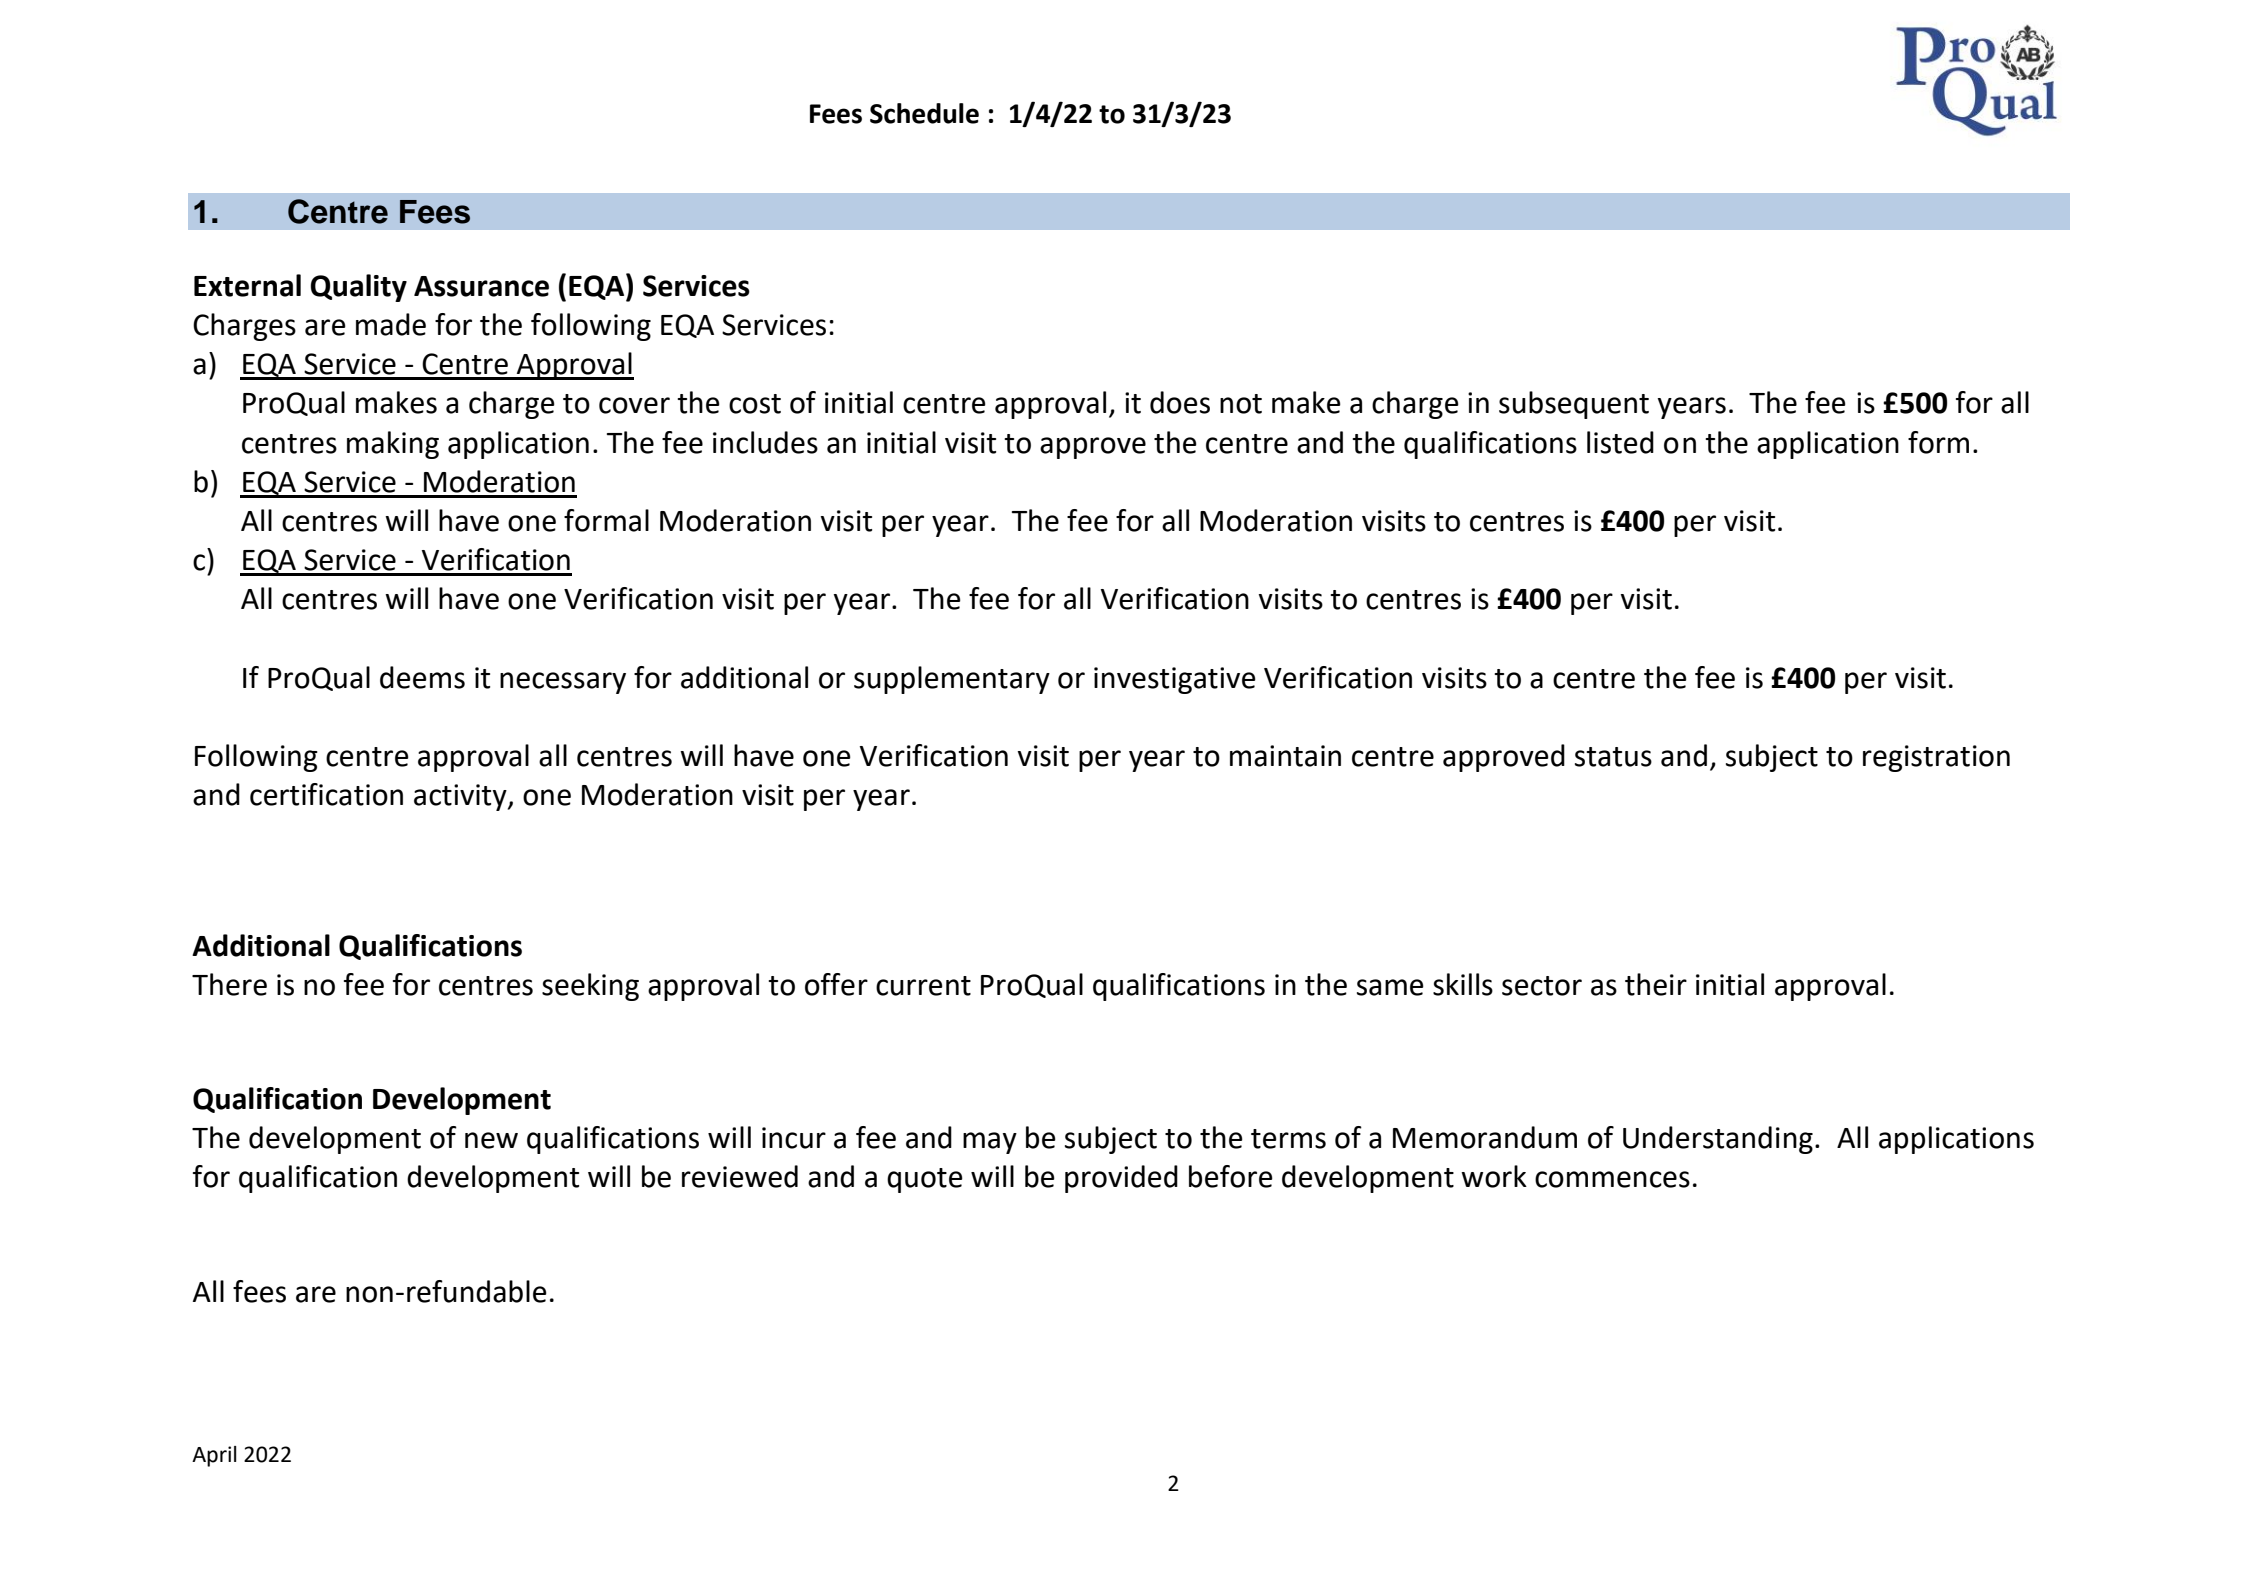 The width and height of the image is (2251, 1592). What do you see at coordinates (214, 1456) in the image?
I see `April` at bounding box center [214, 1456].
